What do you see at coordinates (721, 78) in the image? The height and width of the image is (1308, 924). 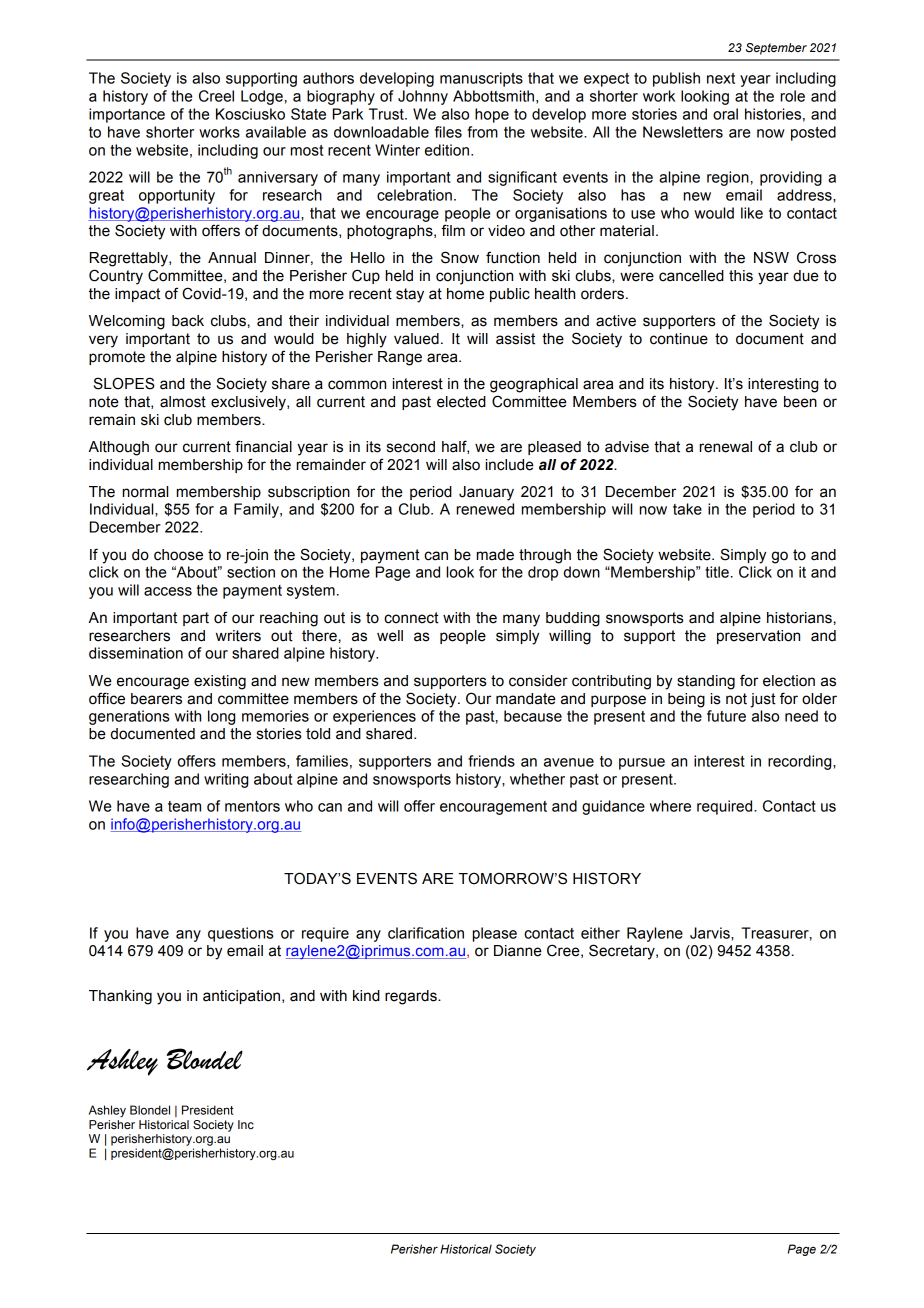 I see `next` at bounding box center [721, 78].
